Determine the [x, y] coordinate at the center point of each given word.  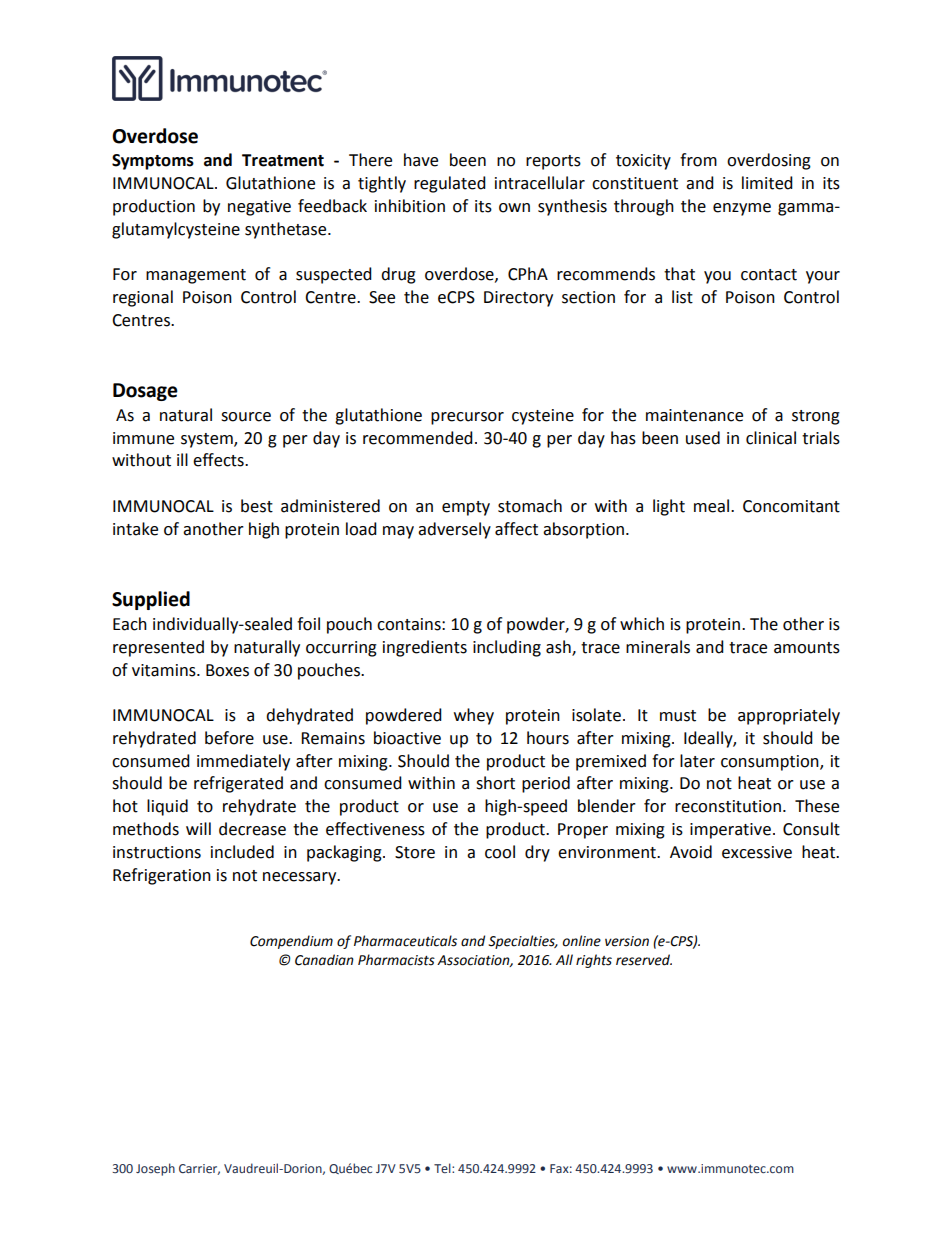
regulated [450, 184]
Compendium [291, 942]
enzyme [742, 209]
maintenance [694, 415]
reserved [644, 960]
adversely [454, 530]
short [495, 783]
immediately [243, 762]
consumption [771, 763]
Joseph [155, 1169]
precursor [467, 418]
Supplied [151, 600]
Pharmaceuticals [405, 941]
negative [259, 208]
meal [711, 506]
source [246, 417]
